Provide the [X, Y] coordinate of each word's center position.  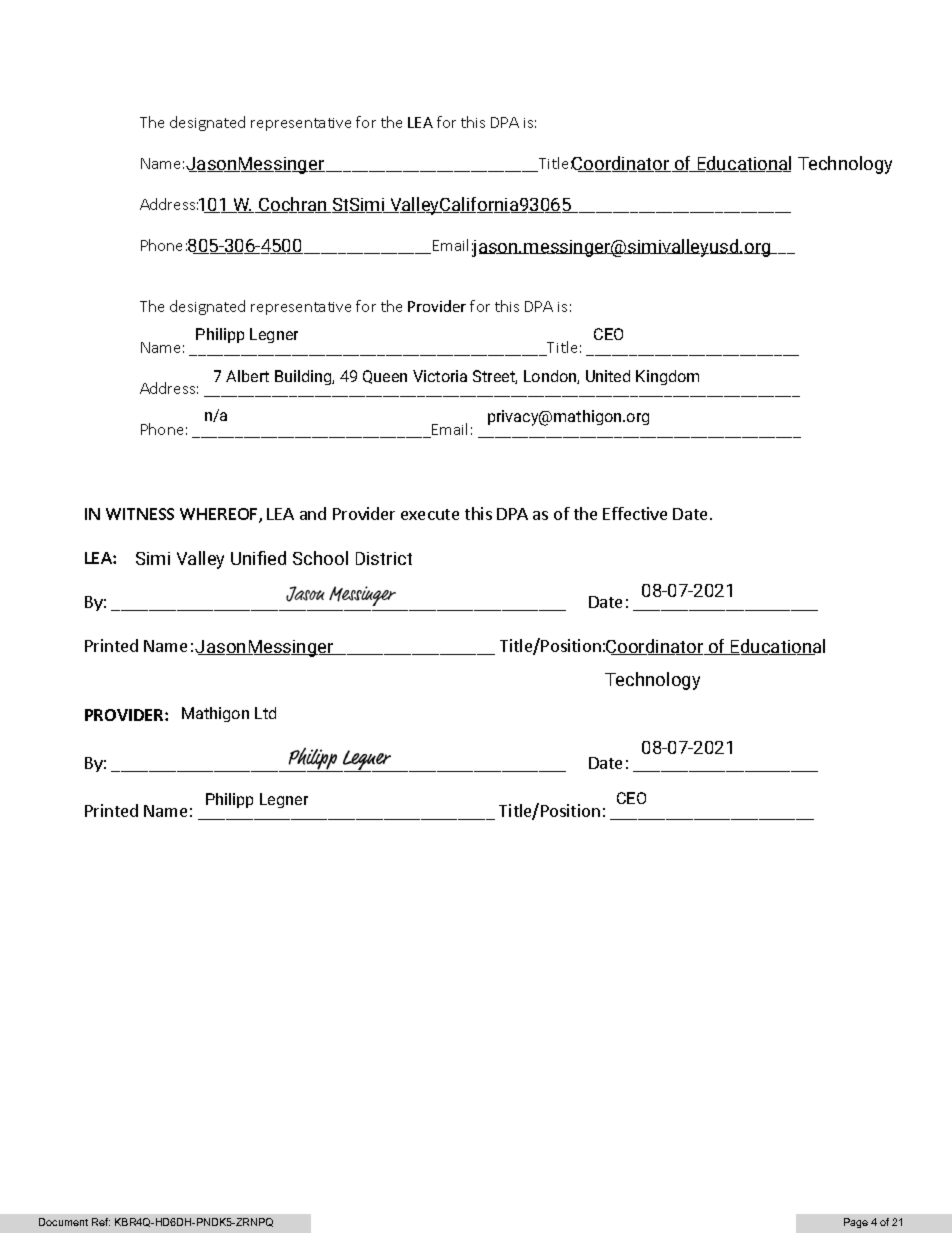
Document [63, 1222]
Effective [635, 513]
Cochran [293, 205]
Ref [101, 1222]
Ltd [265, 713]
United [608, 376]
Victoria [440, 376]
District [384, 558]
